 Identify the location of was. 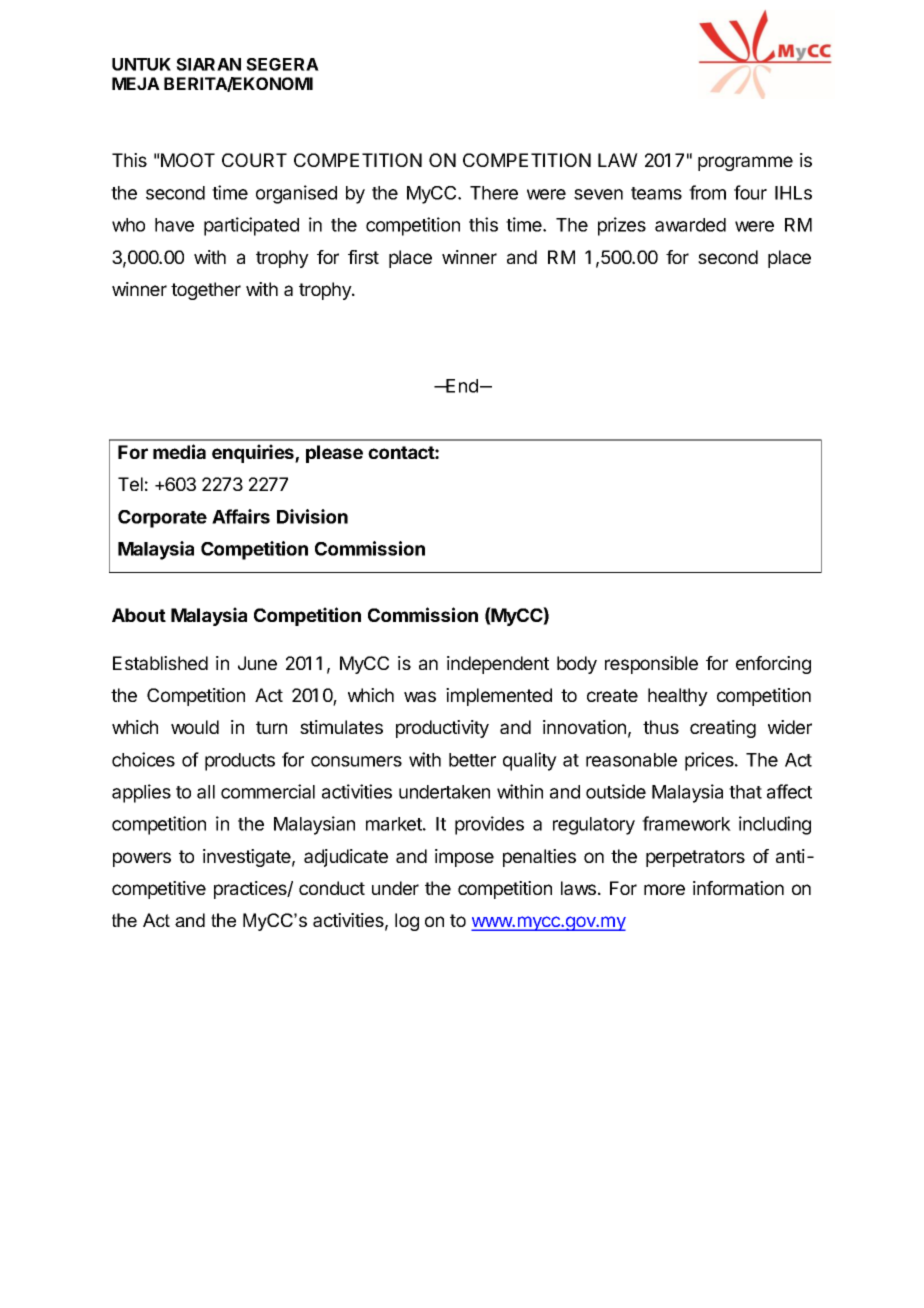
(420, 696).
